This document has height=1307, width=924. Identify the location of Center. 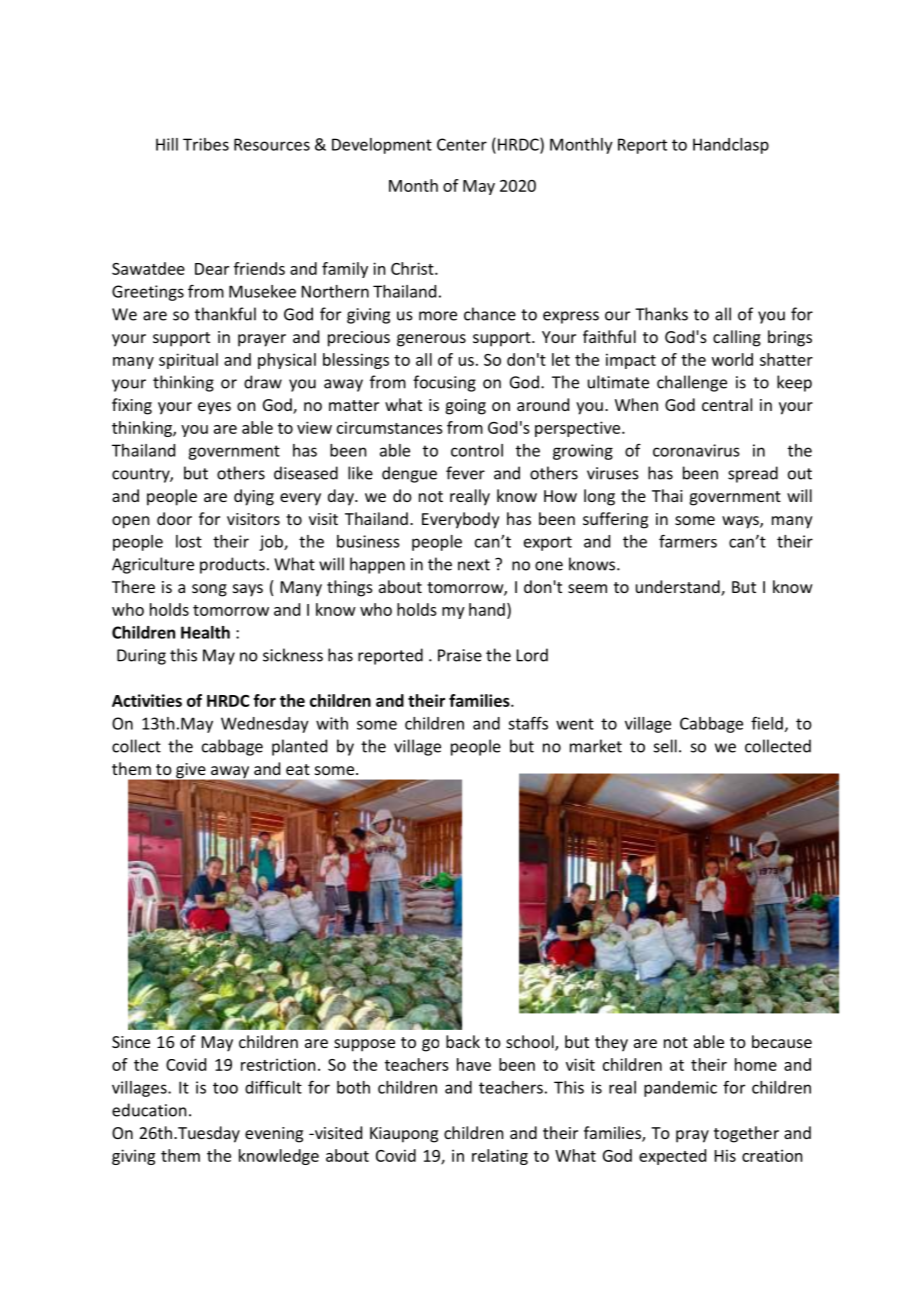
(462, 144).
